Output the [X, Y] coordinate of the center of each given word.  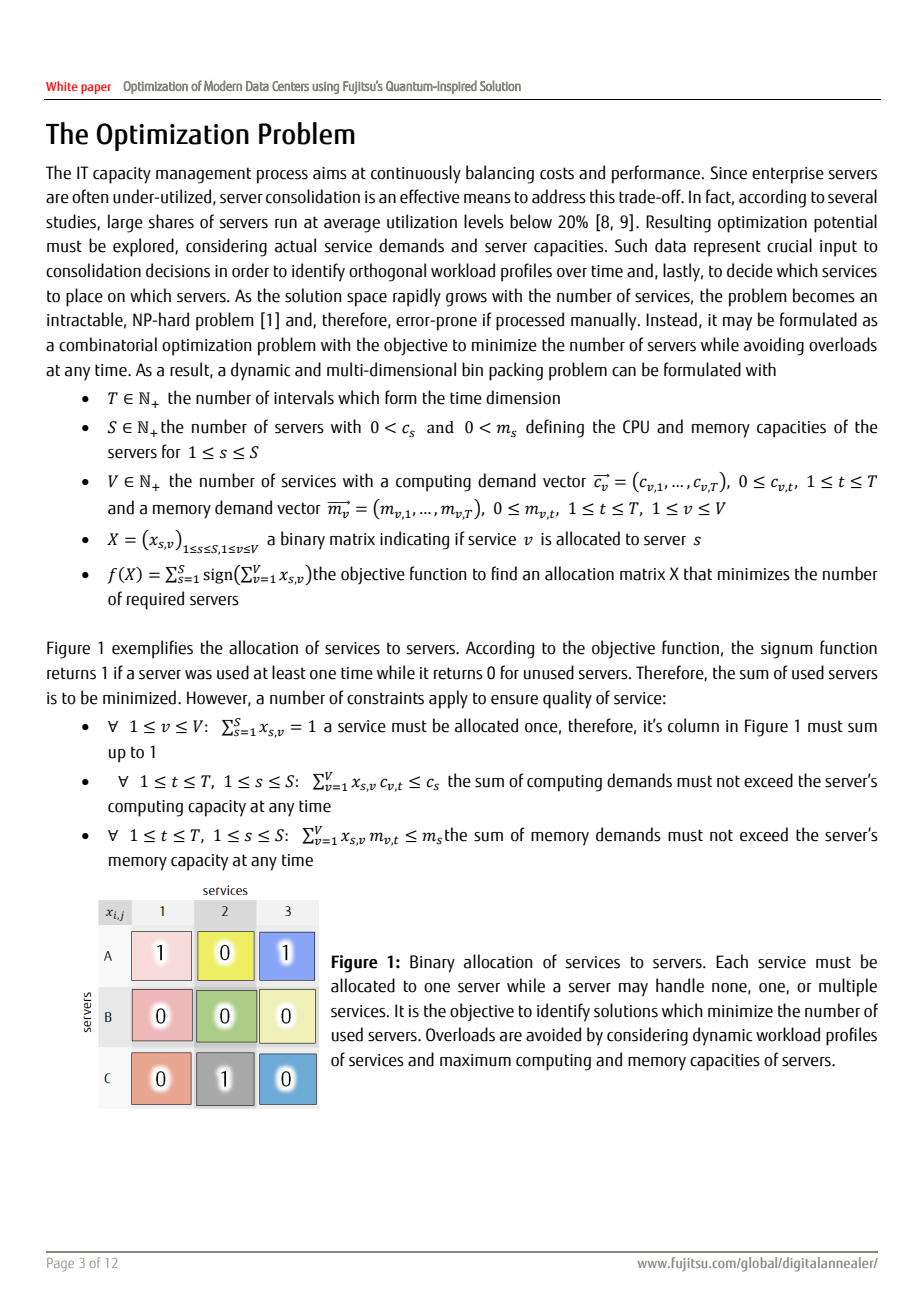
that [698, 573]
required [155, 600]
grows [466, 300]
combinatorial [108, 344]
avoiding [774, 346]
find [504, 573]
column [693, 725]
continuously [416, 174]
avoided [553, 1034]
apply [448, 699]
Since [728, 173]
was [198, 675]
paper [96, 89]
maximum [475, 1060]
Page [60, 1265]
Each [732, 961]
